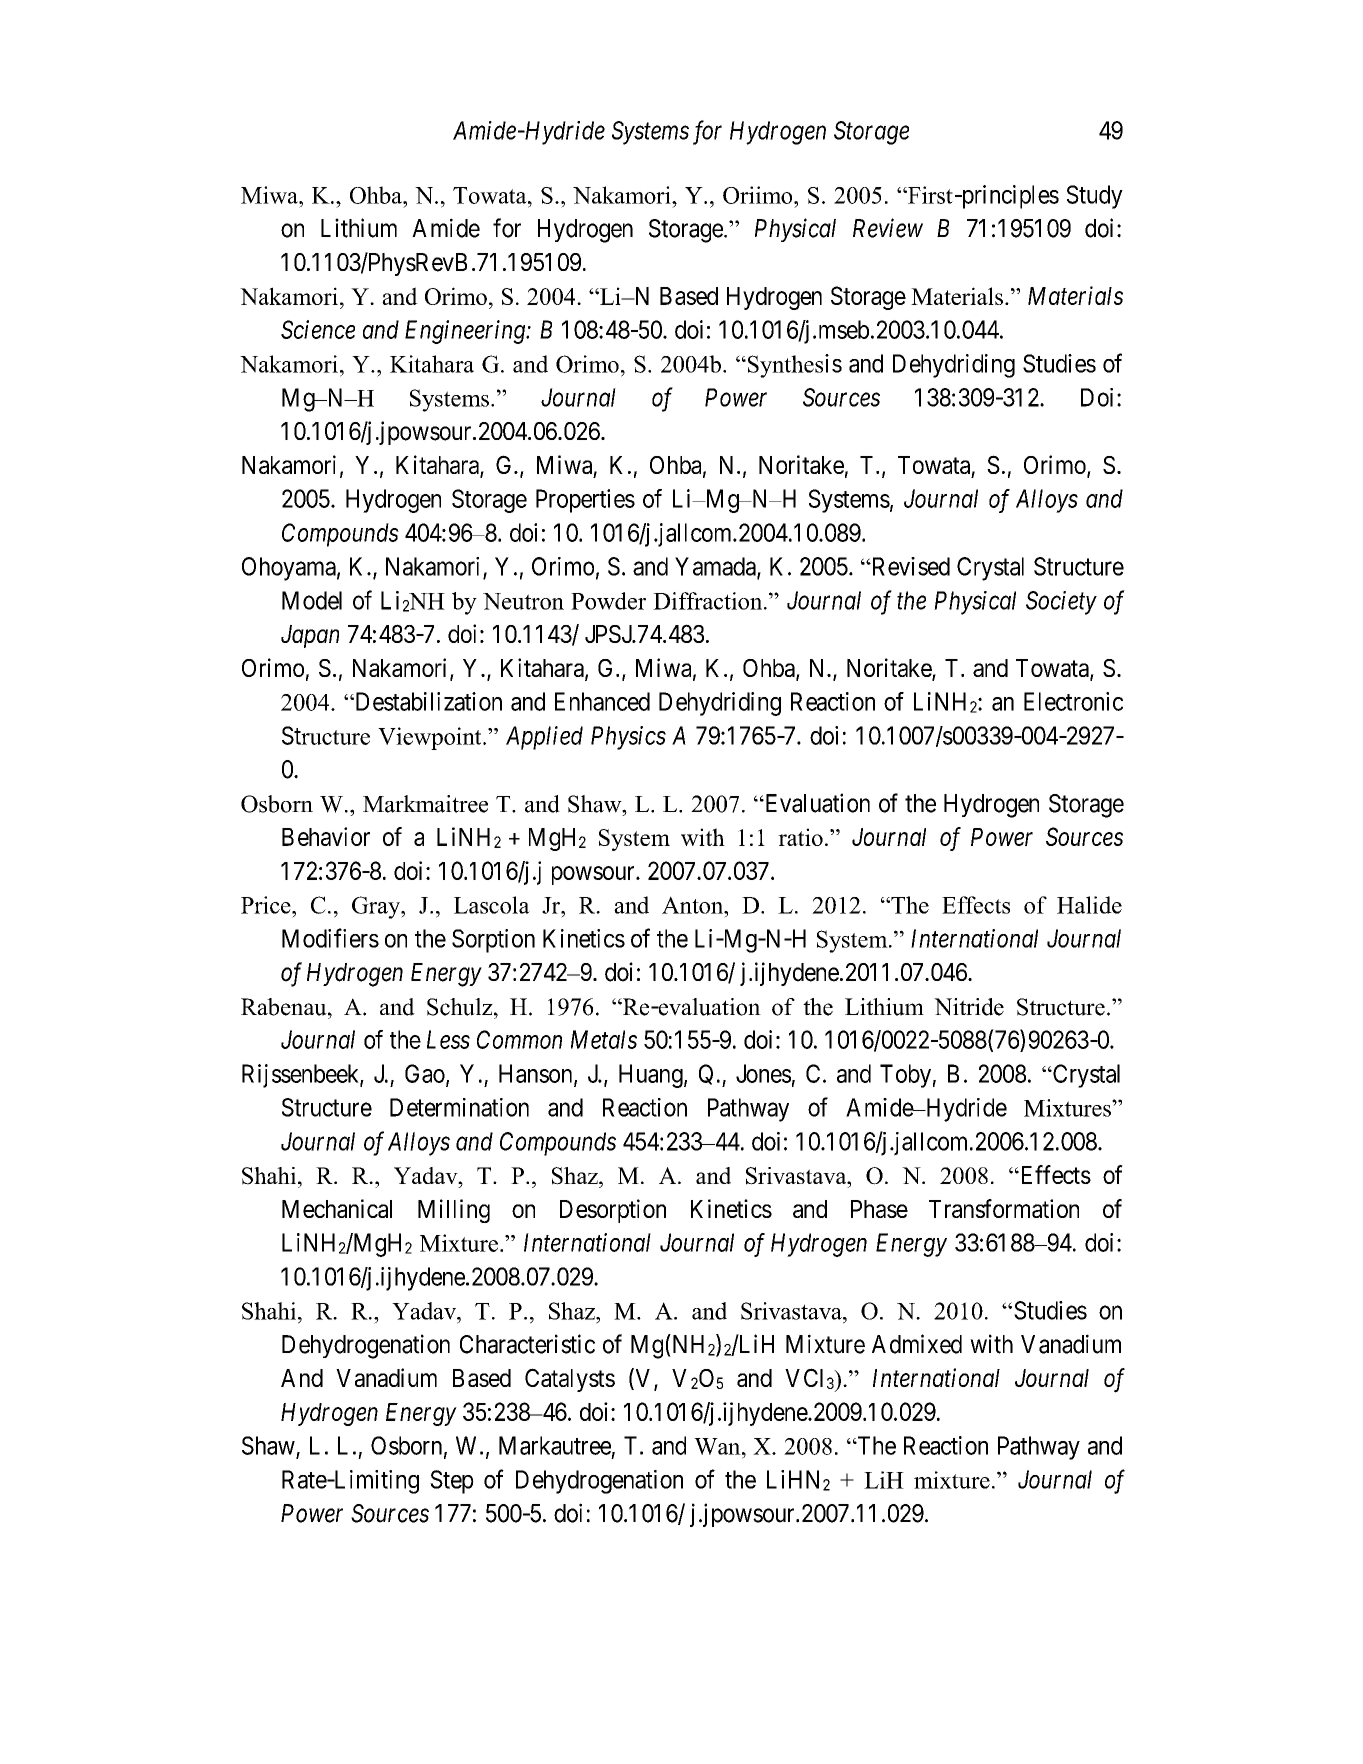 The height and width of the screenshot is (1764, 1363). I want to click on Wan, so click(718, 1446).
